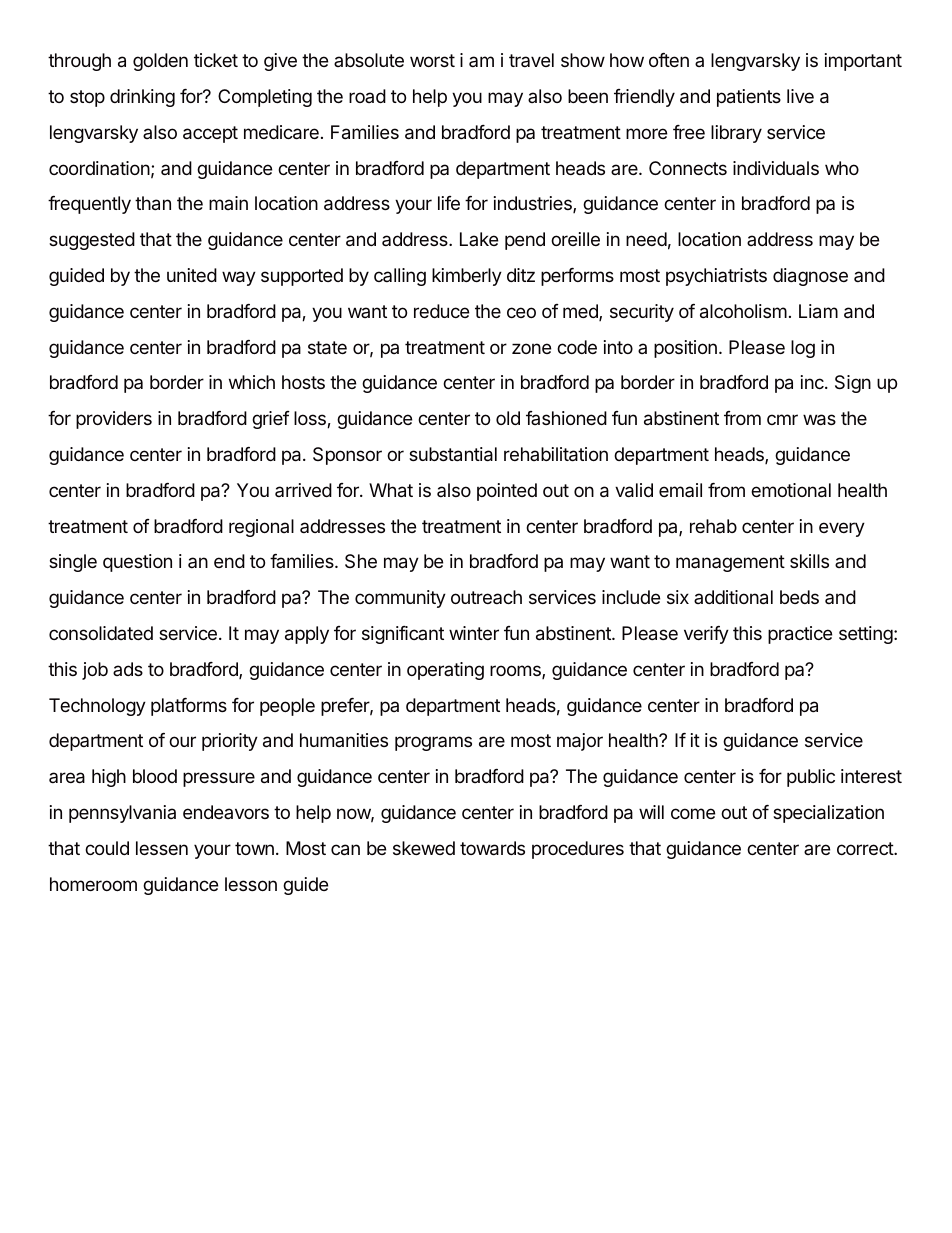 This page has height=1233, width=952. I want to click on worst, so click(432, 60).
